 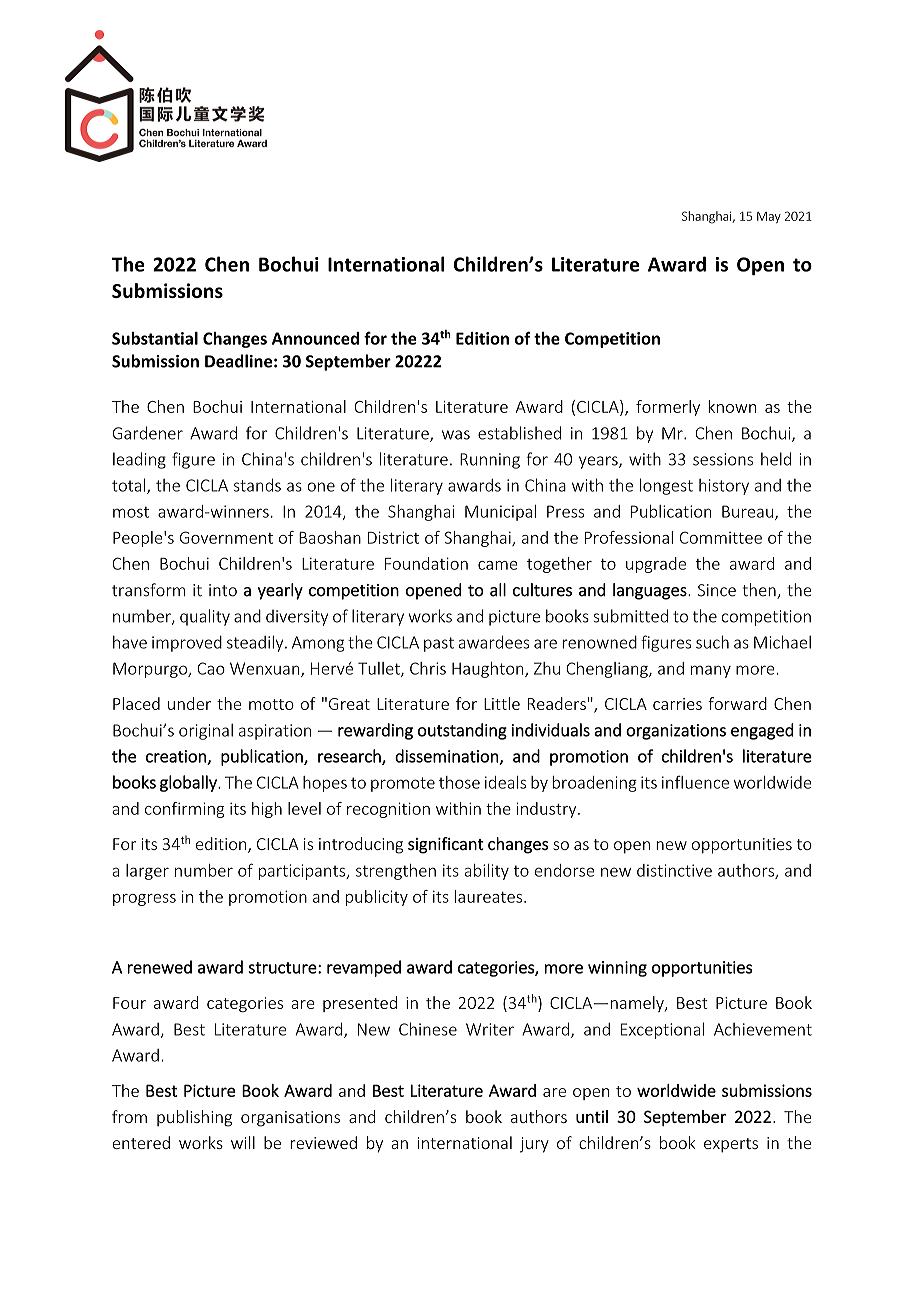 I want to click on Announced, so click(x=315, y=338).
